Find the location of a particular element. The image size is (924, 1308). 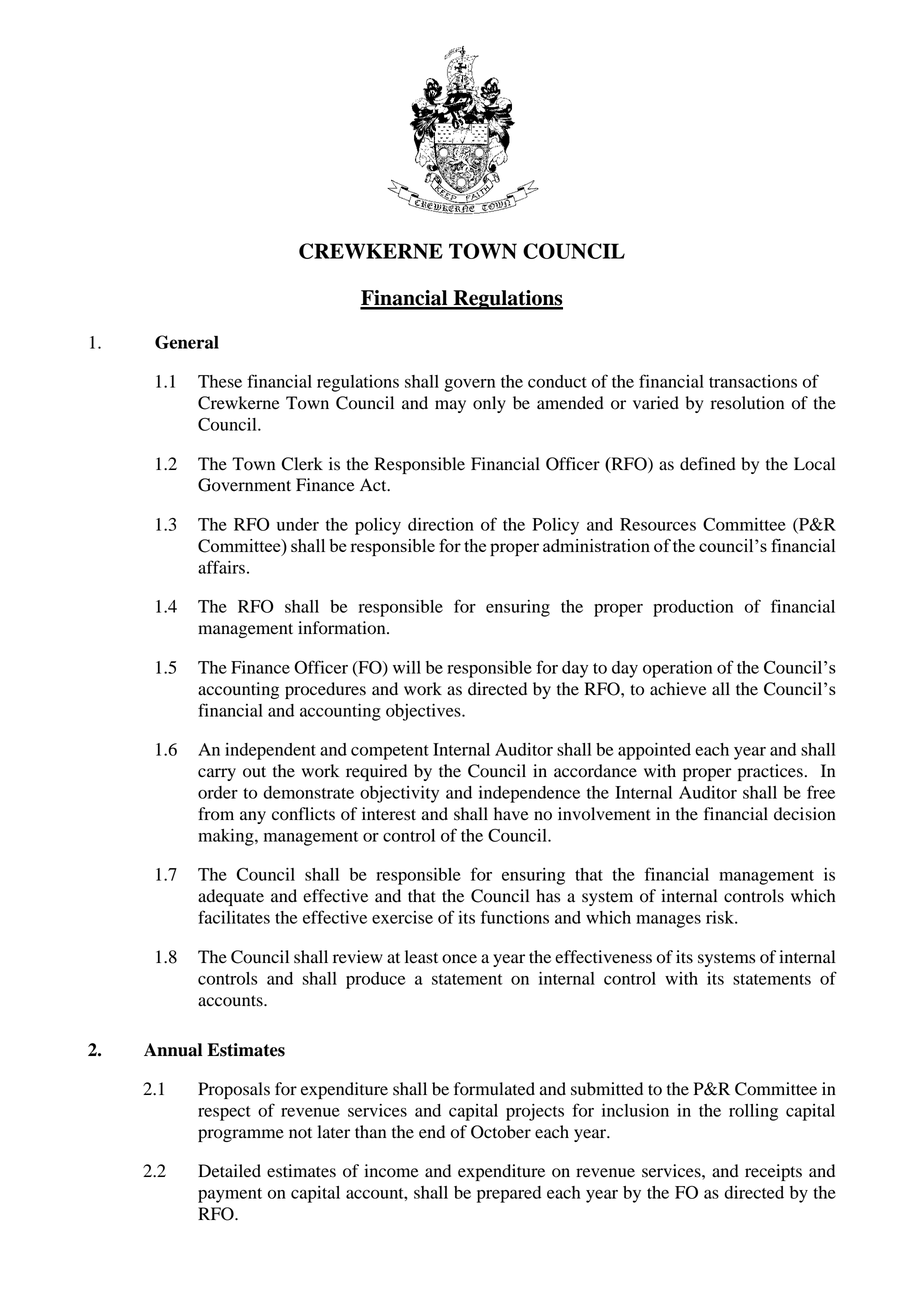

Detailed is located at coordinates (229, 1171).
